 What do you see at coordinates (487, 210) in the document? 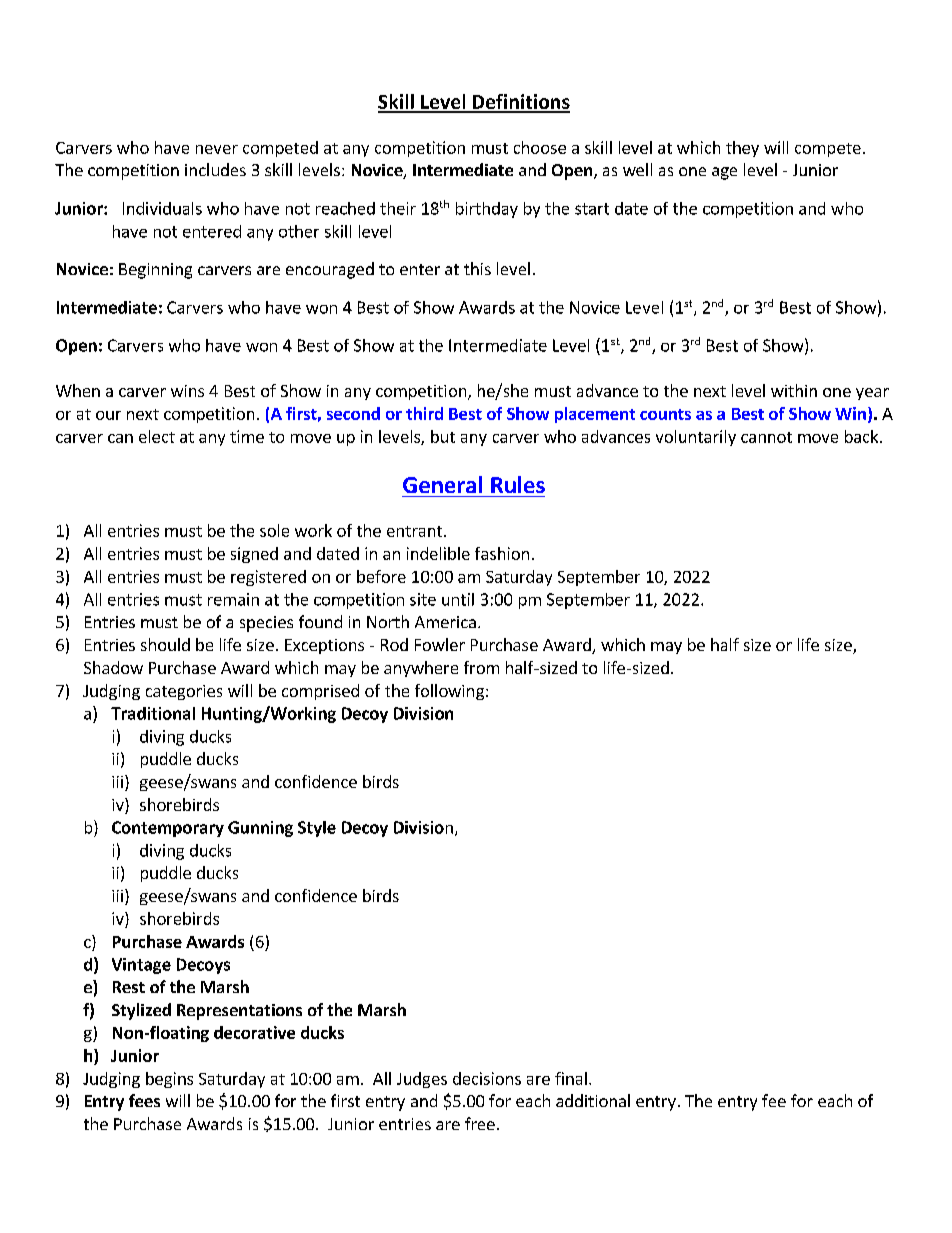
I see `birthday` at bounding box center [487, 210].
